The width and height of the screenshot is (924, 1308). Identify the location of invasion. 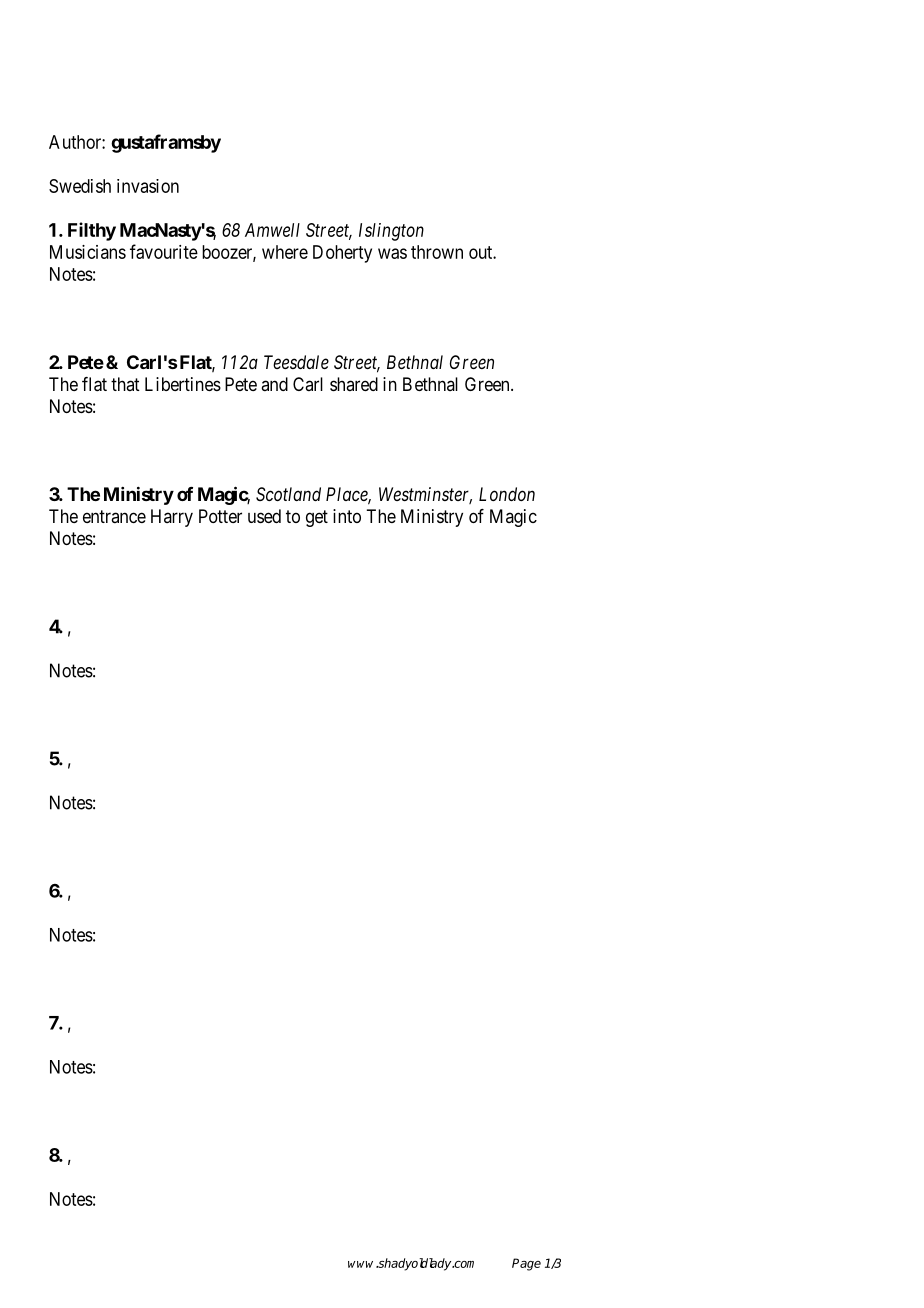
(148, 186).
